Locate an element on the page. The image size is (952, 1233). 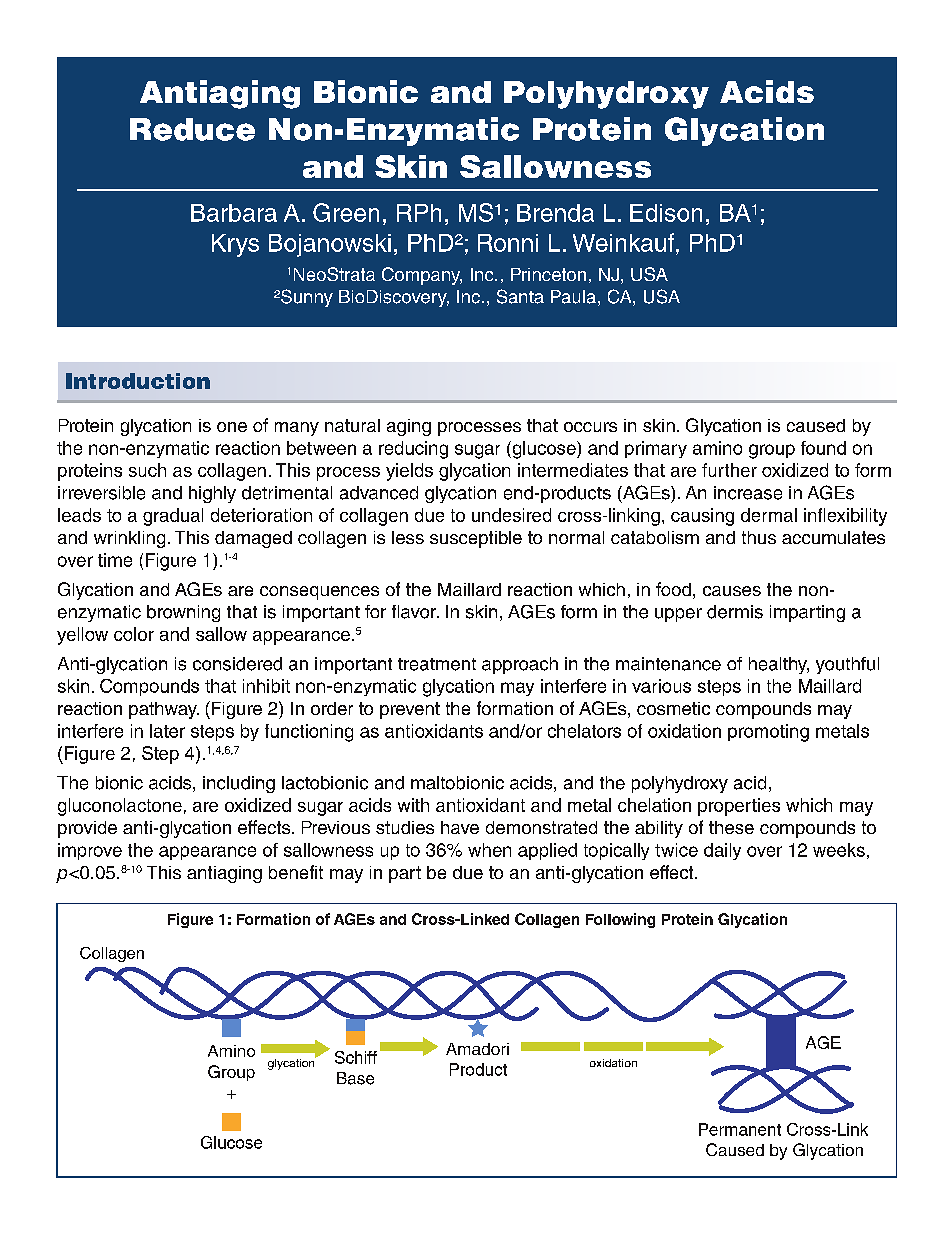
dermis is located at coordinates (735, 612).
